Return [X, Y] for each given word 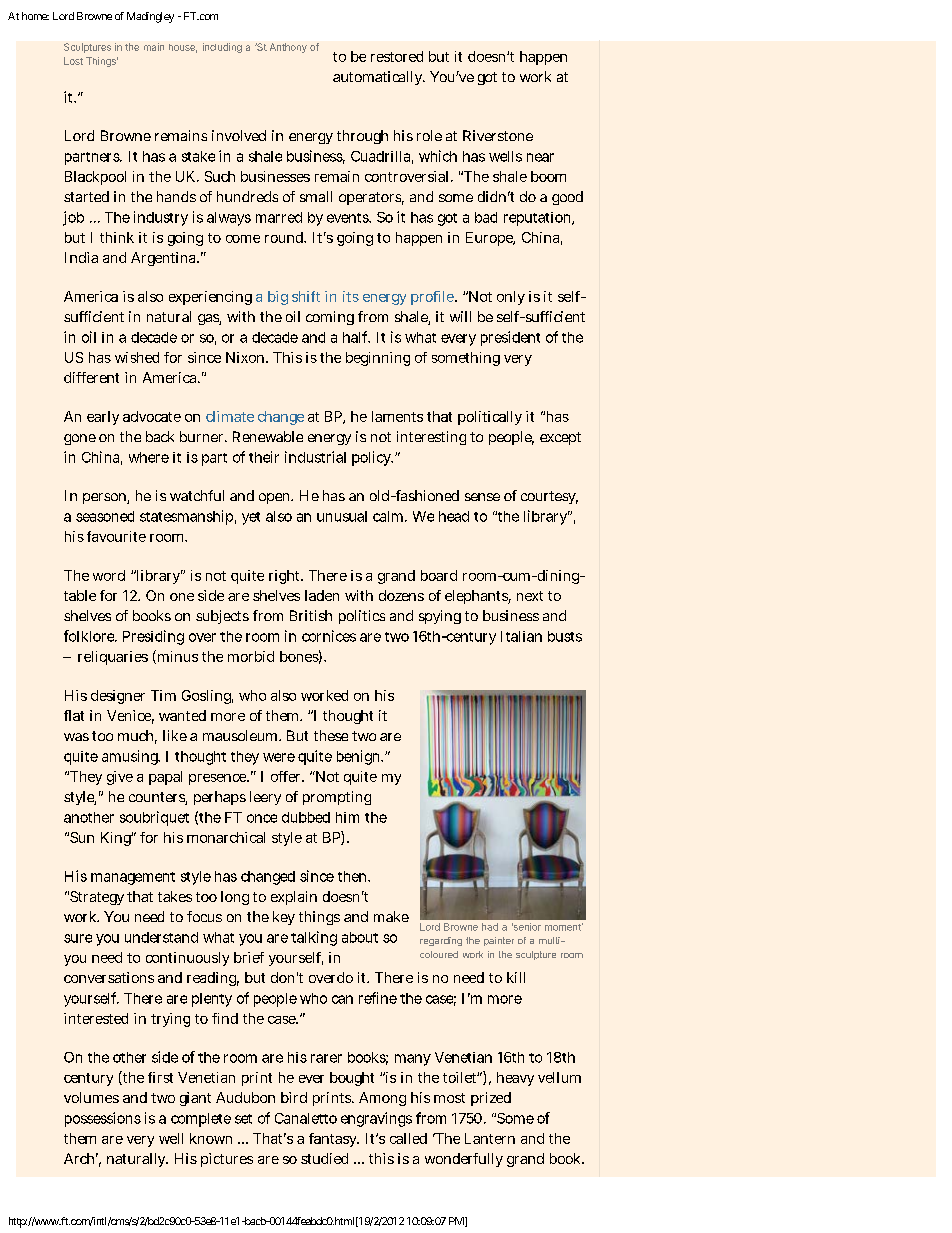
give [120, 778]
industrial [315, 457]
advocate [152, 416]
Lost [73, 61]
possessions [103, 1119]
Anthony [288, 48]
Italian [521, 636]
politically [490, 418]
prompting [337, 798]
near [540, 157]
